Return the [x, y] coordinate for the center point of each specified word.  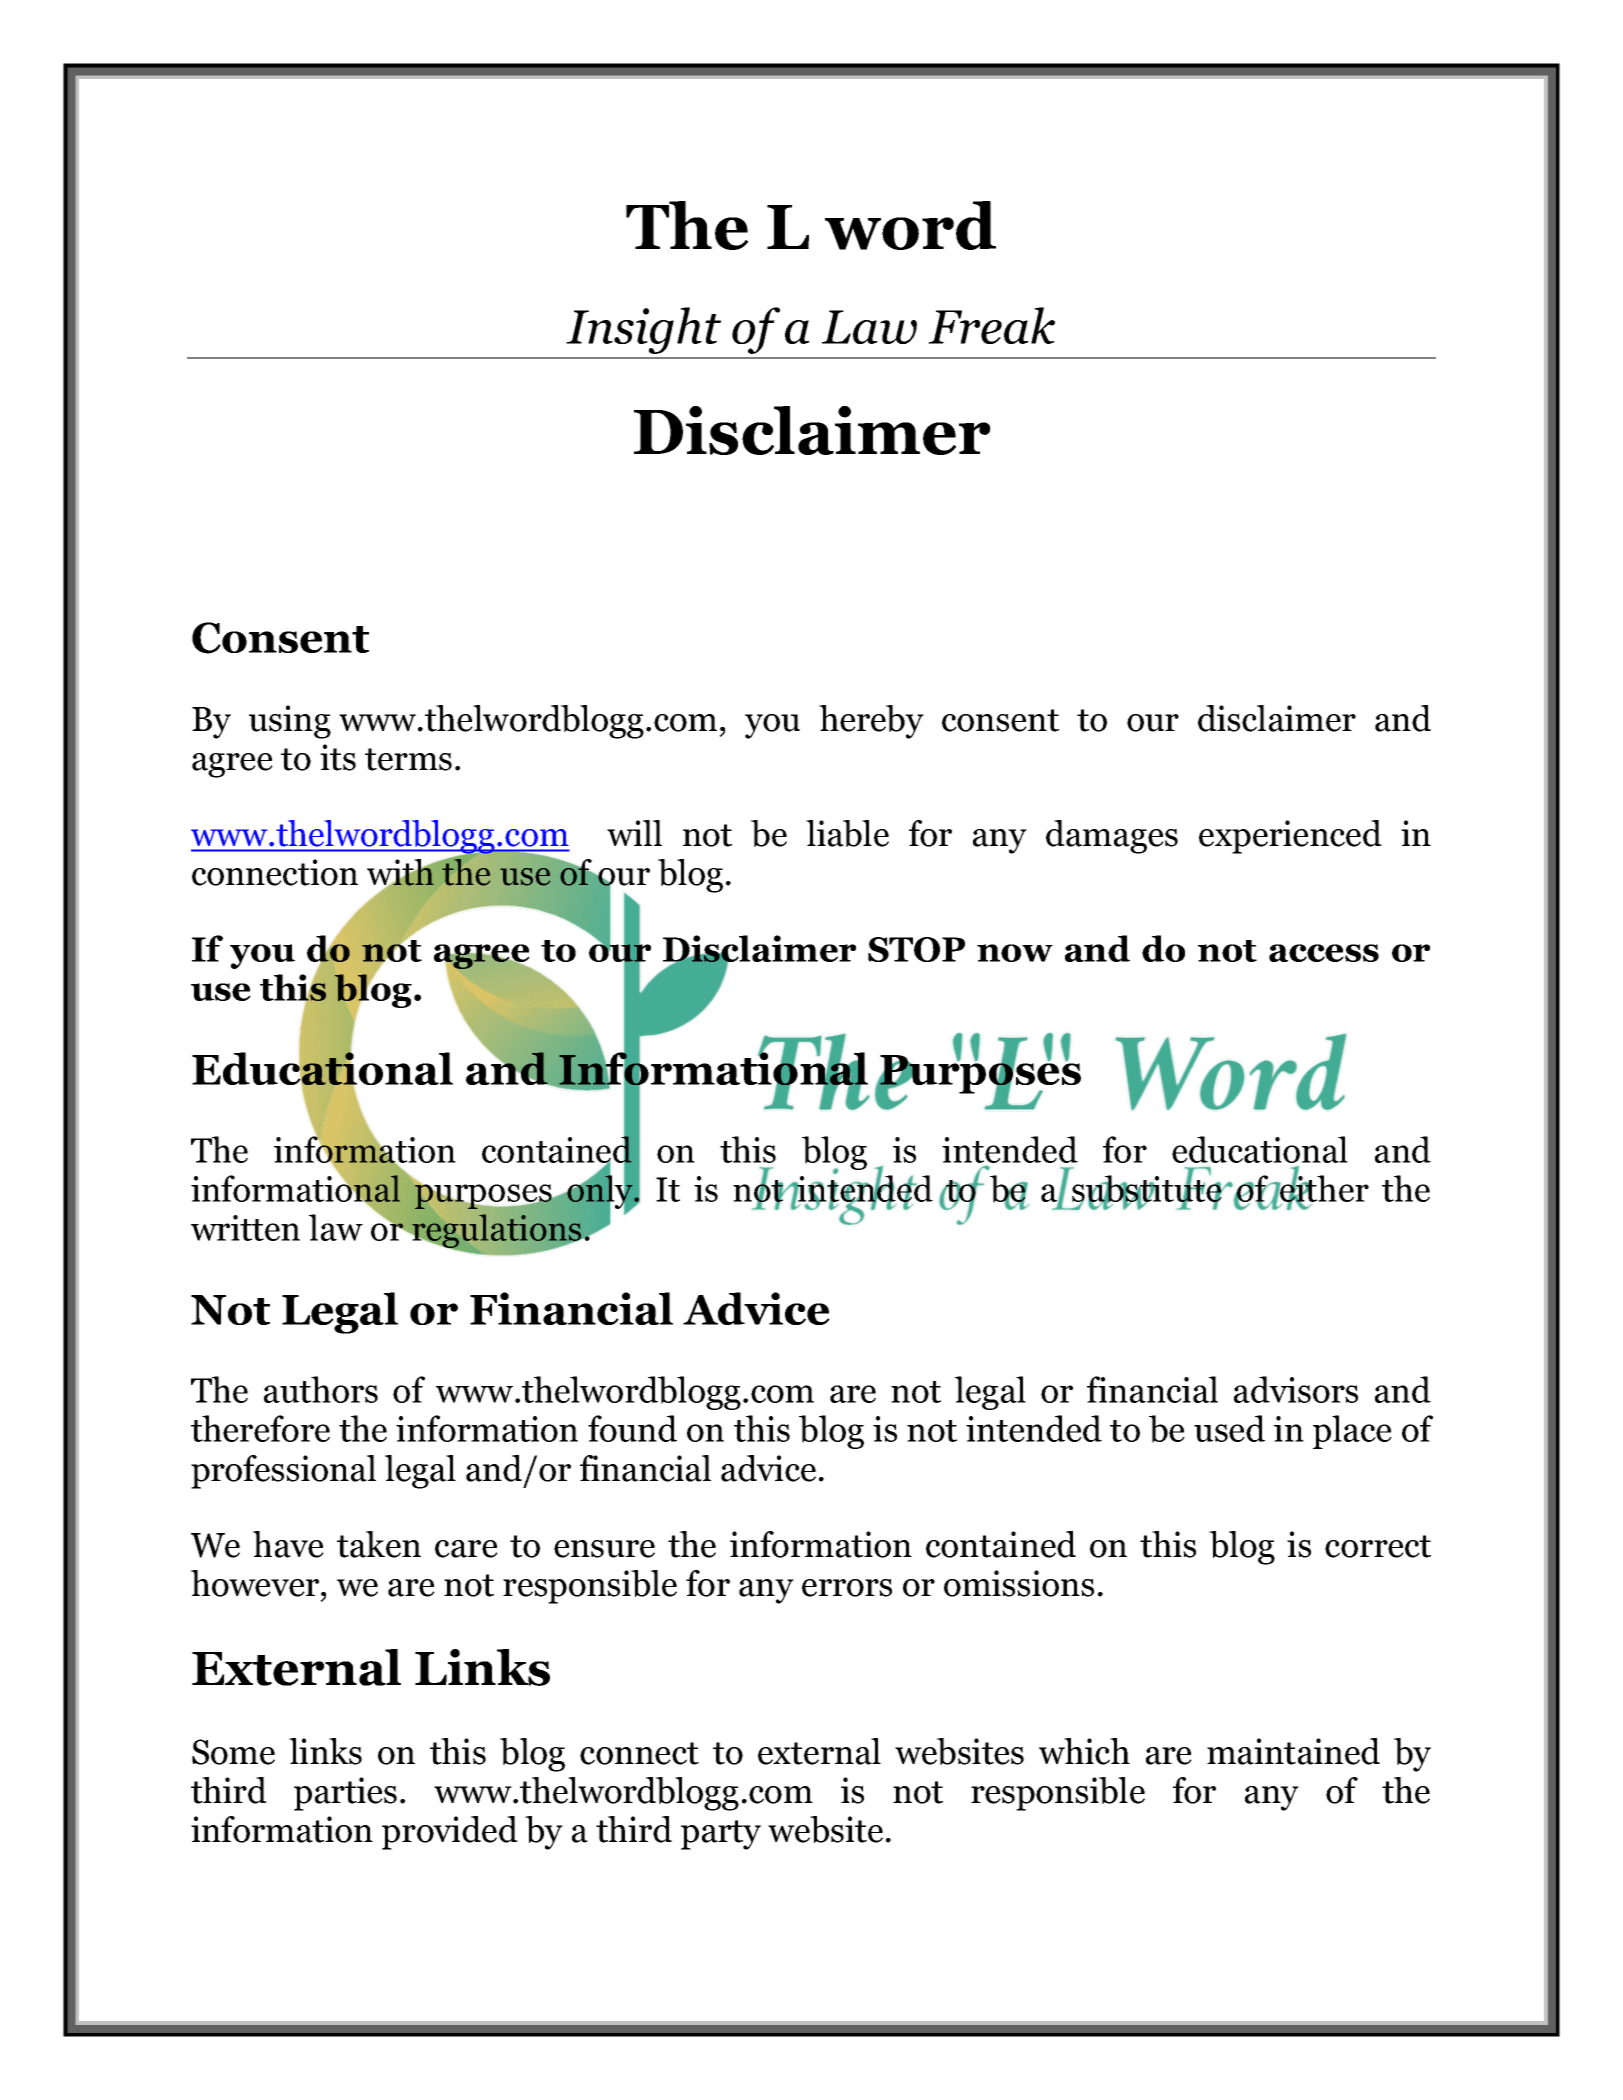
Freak [991, 325]
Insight [643, 330]
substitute [1148, 1189]
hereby [871, 722]
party [721, 1835]
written [245, 1228]
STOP [916, 949]
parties [345, 1794]
